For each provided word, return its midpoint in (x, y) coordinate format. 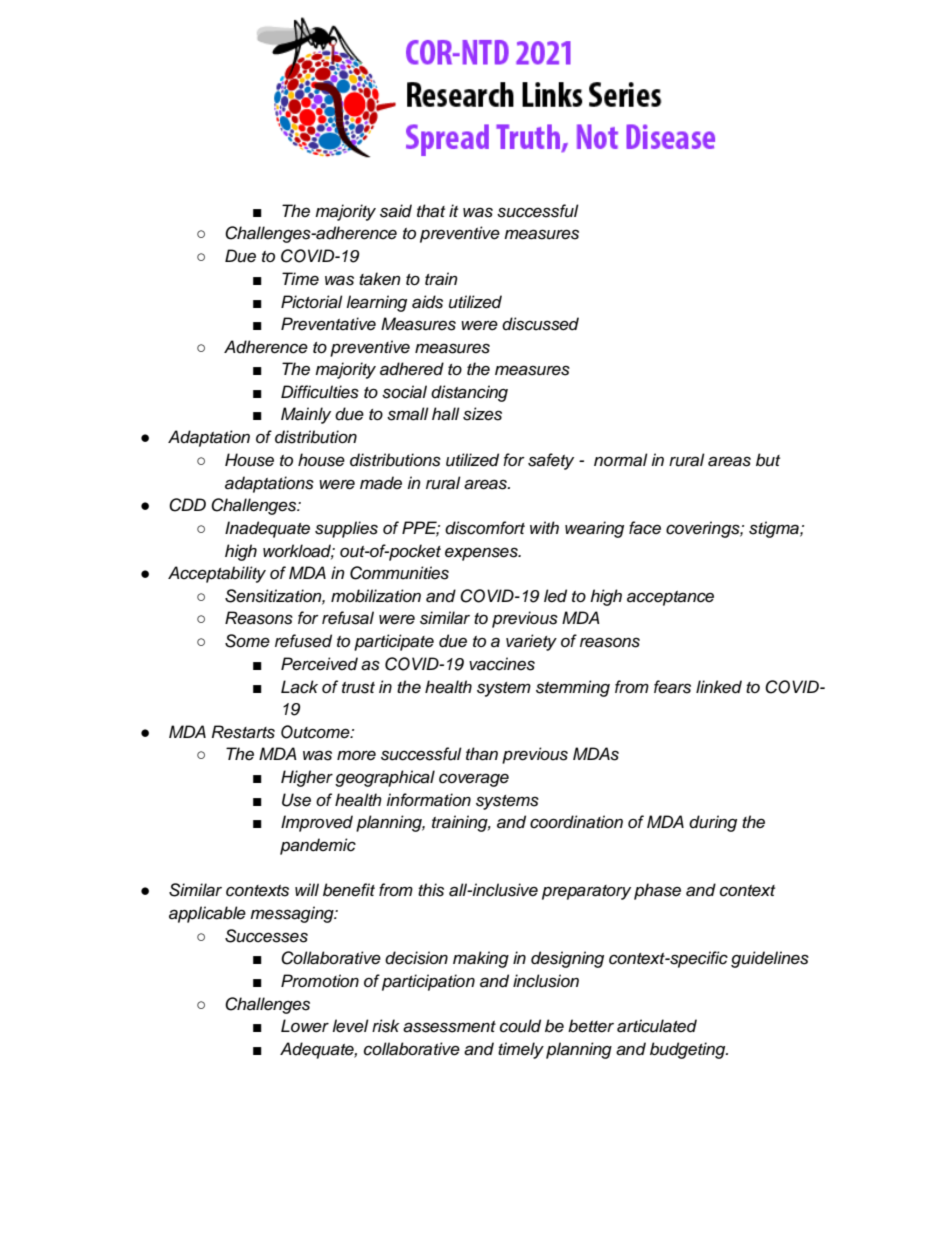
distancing (469, 393)
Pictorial (312, 302)
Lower (305, 1026)
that (431, 211)
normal (621, 460)
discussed (540, 324)
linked (719, 687)
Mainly (306, 415)
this (431, 890)
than (482, 754)
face (645, 528)
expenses (482, 554)
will (307, 889)
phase (657, 891)
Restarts (243, 732)
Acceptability (217, 574)
